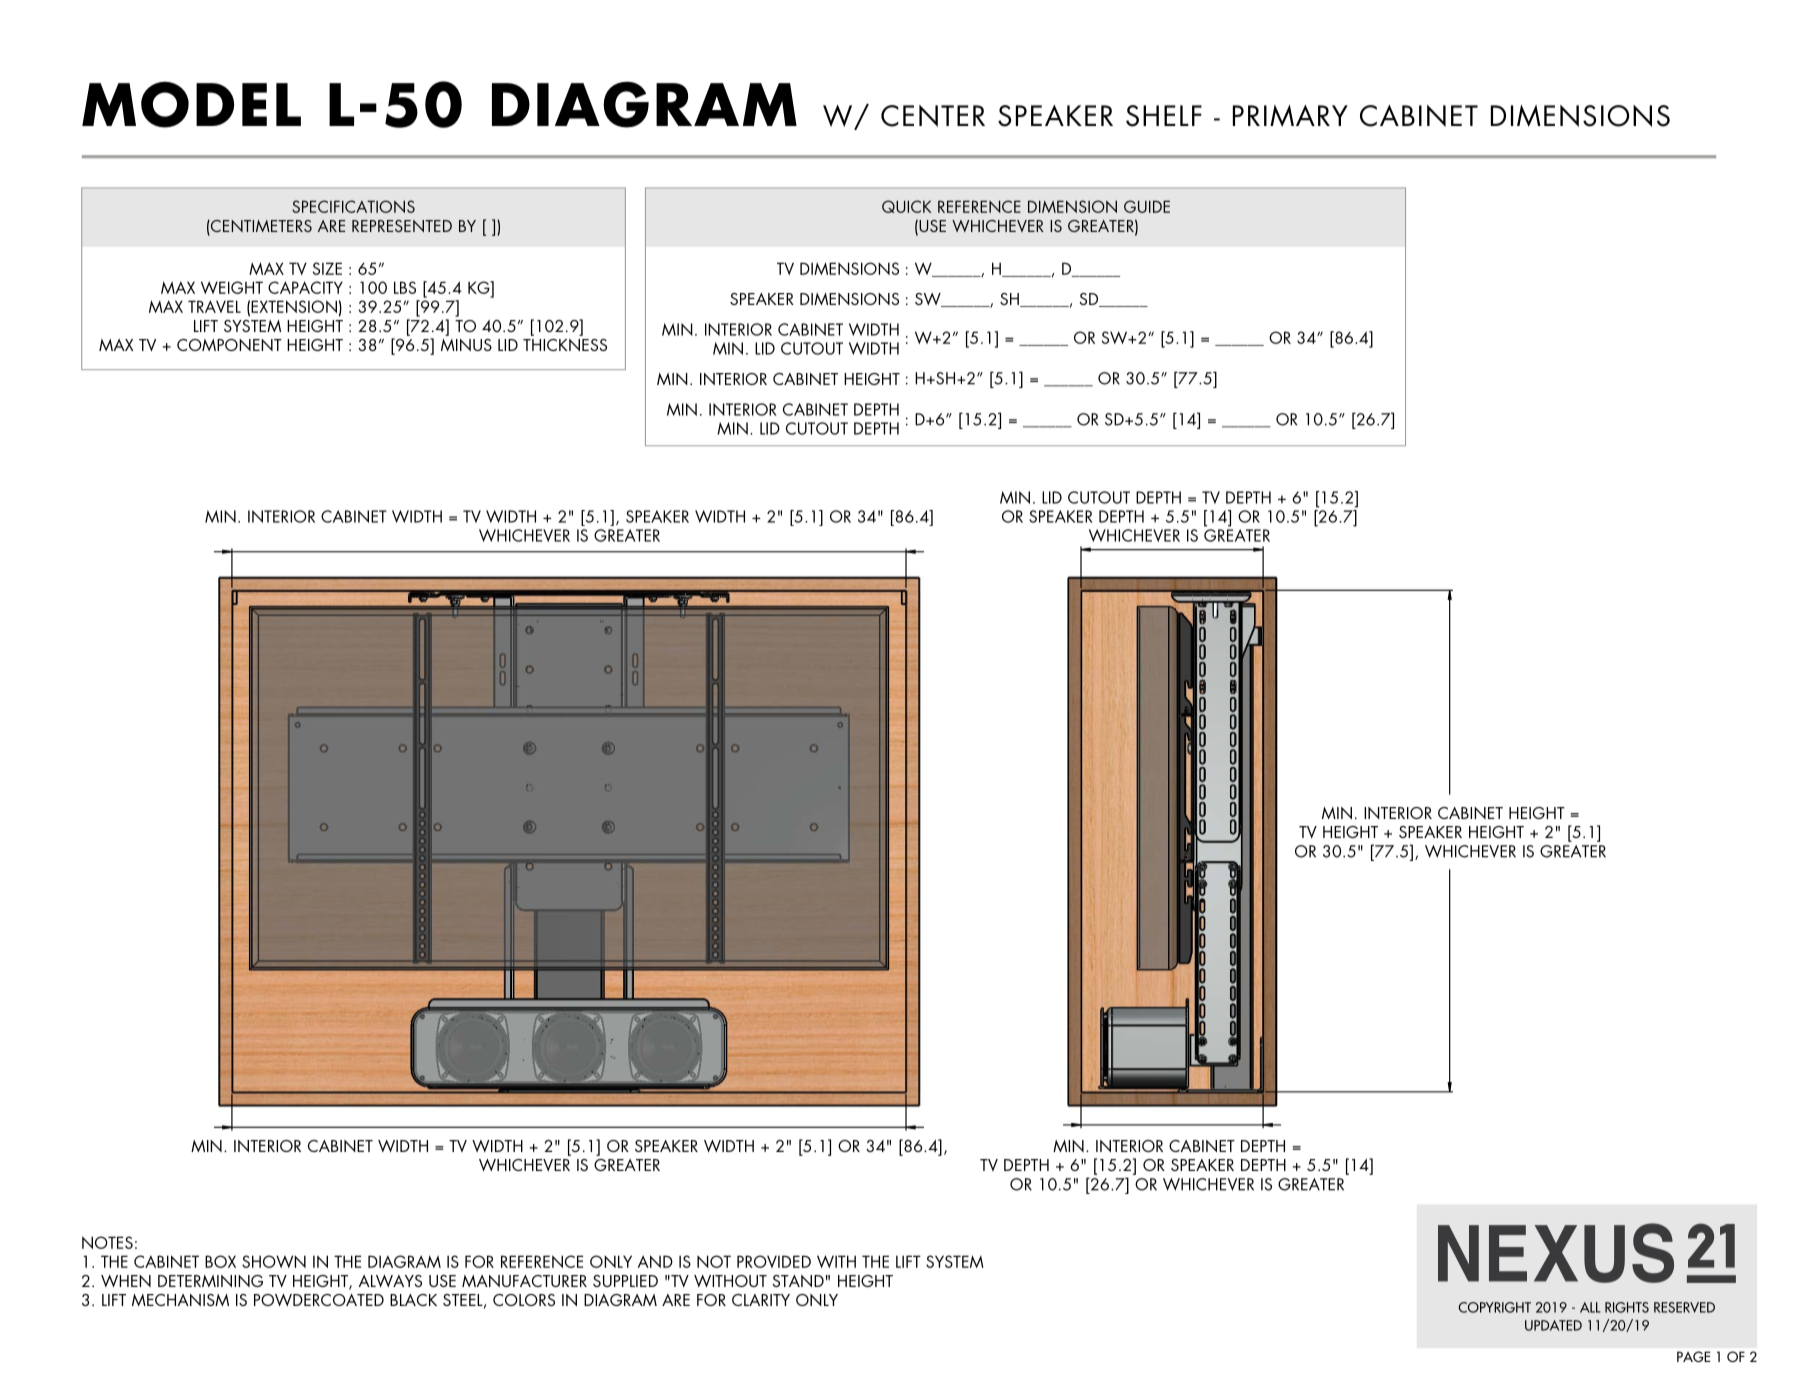 This page has height=1389, width=1798. Describe the element at coordinates (1494, 1307) in the page. I see `COPYRIGHT` at that location.
